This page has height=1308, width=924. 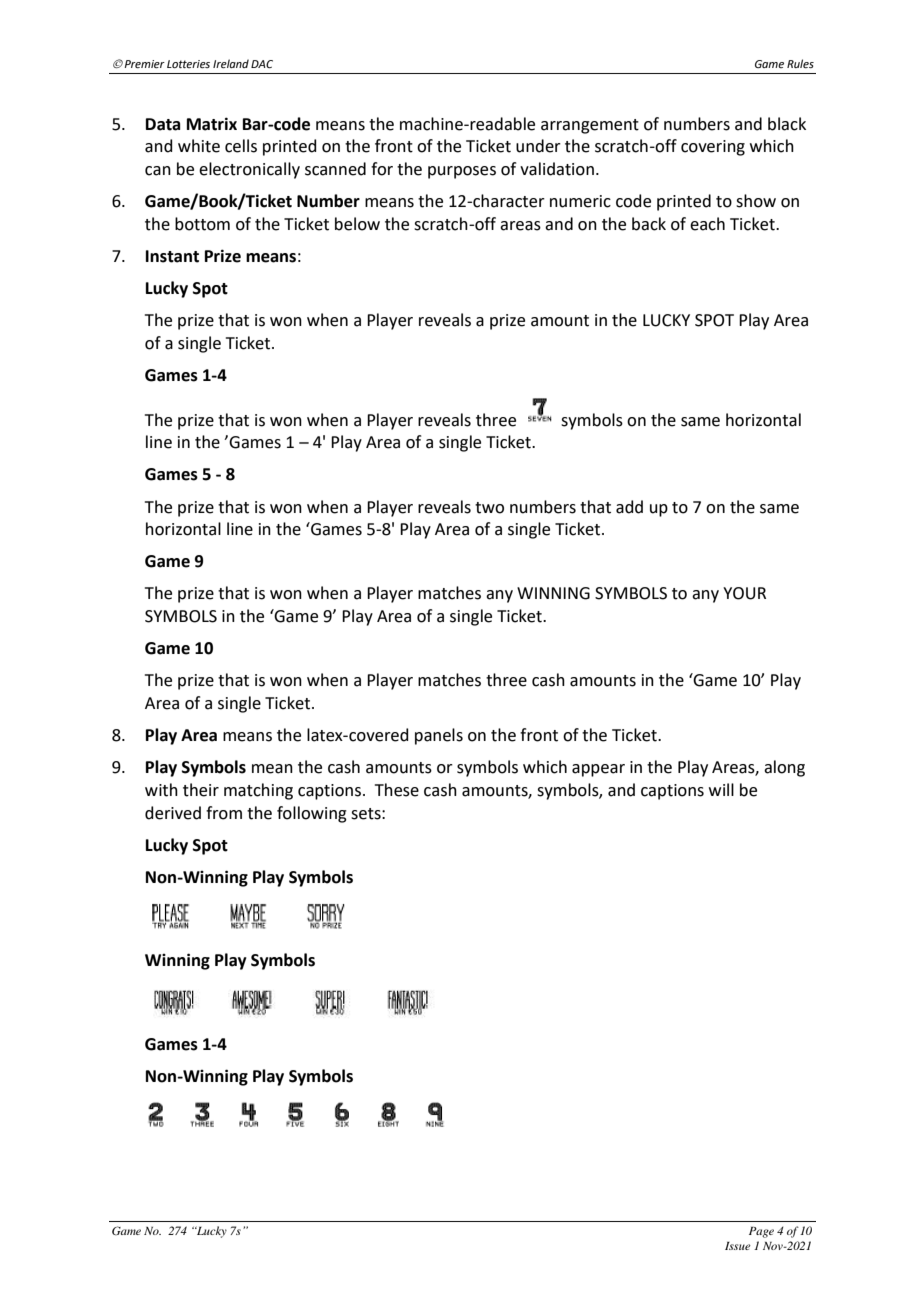 What do you see at coordinates (172, 256) in the page?
I see `Instant` at bounding box center [172, 256].
